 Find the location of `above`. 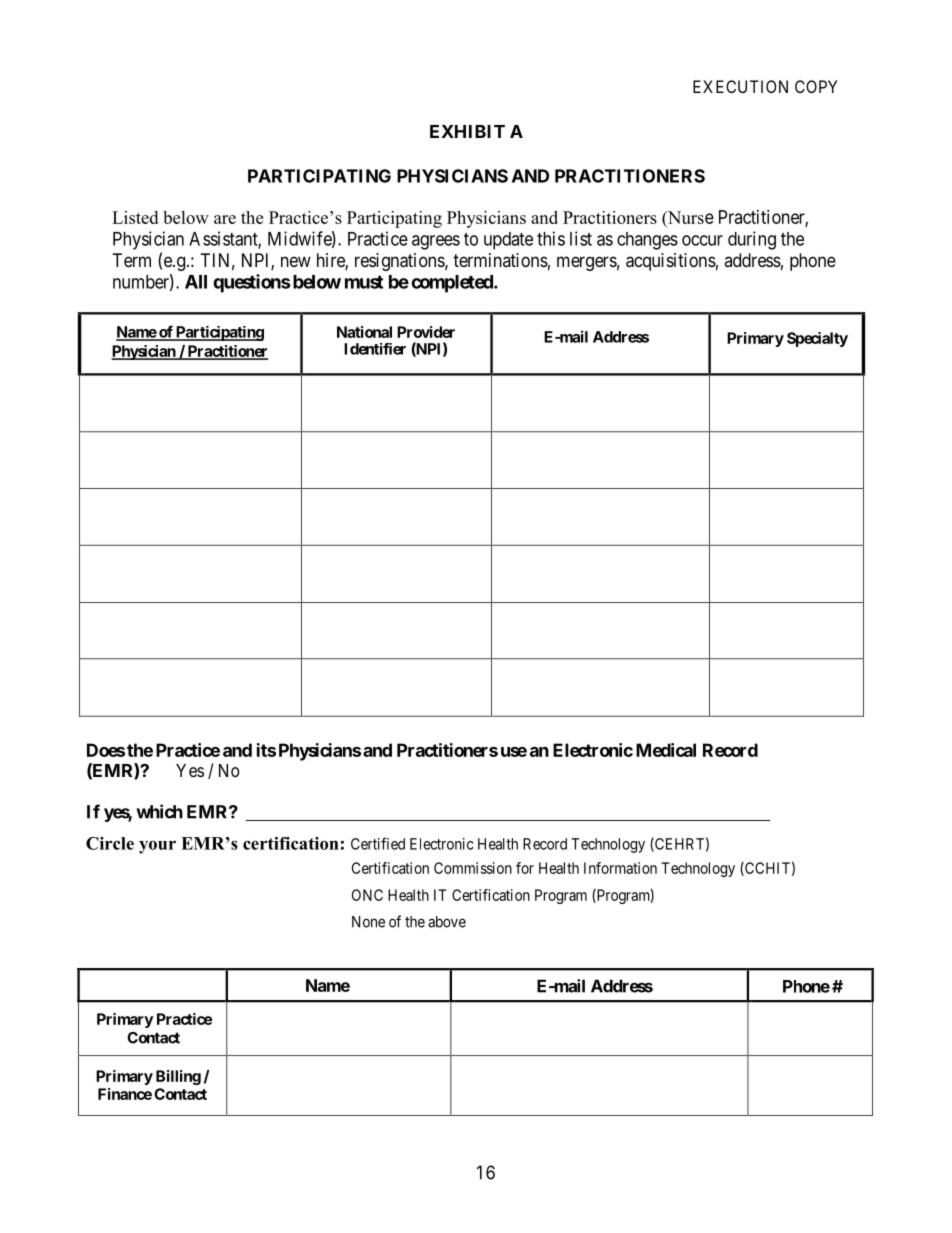

above is located at coordinates (447, 922).
